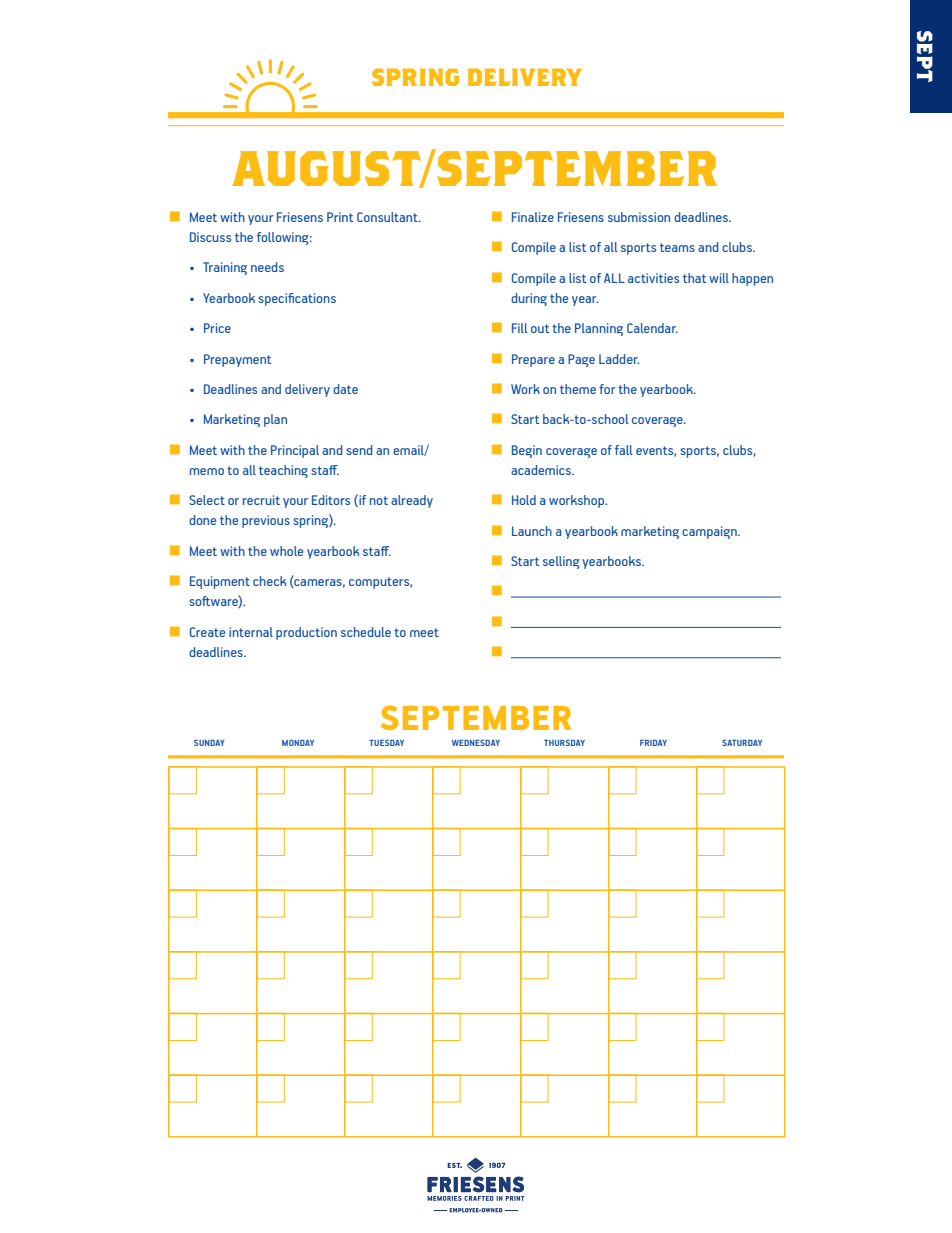 The width and height of the document is (952, 1233). I want to click on teams, so click(677, 247).
